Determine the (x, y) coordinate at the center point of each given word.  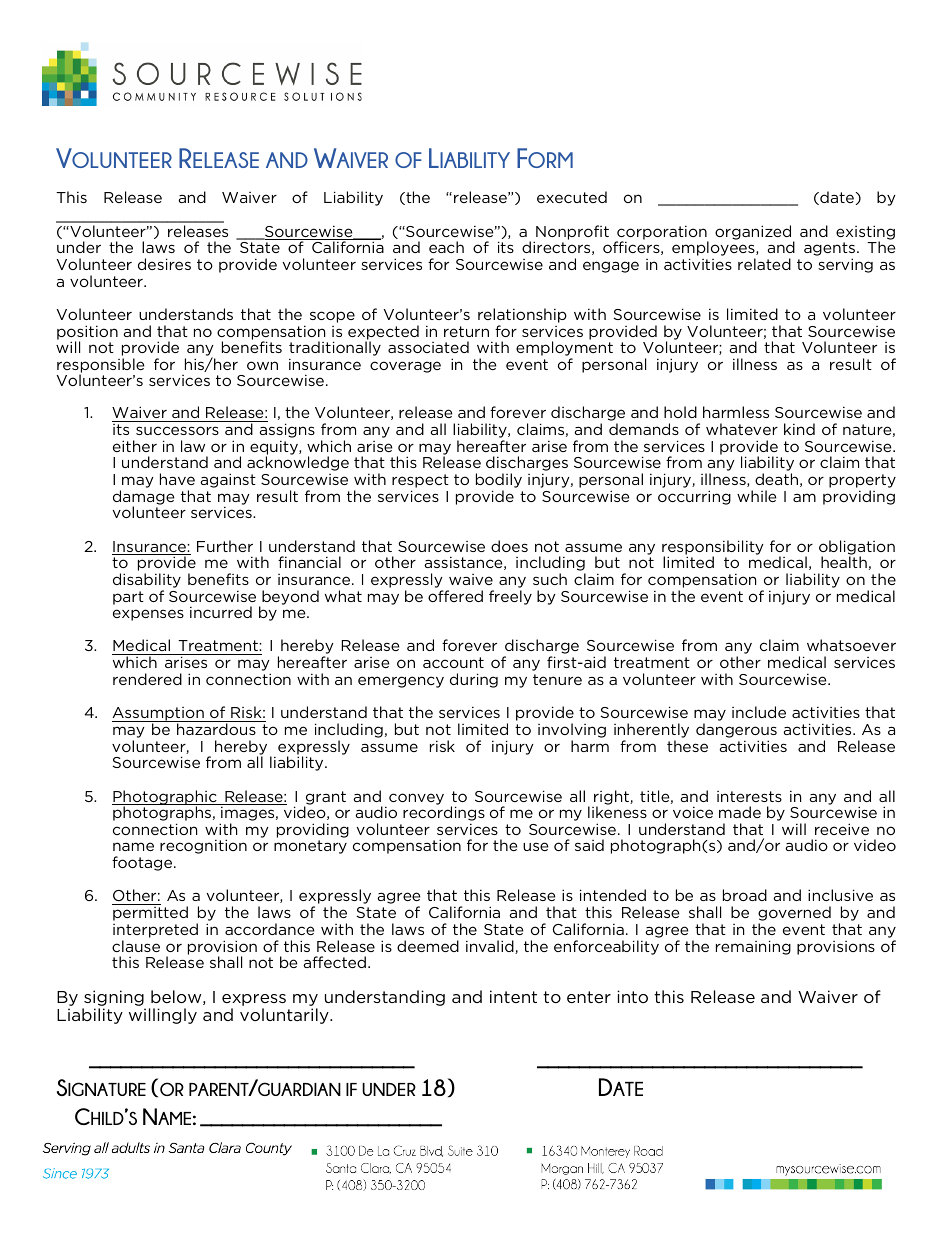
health (844, 562)
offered (455, 596)
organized (754, 233)
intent (513, 996)
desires (164, 264)
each (446, 247)
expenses (148, 615)
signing (114, 999)
